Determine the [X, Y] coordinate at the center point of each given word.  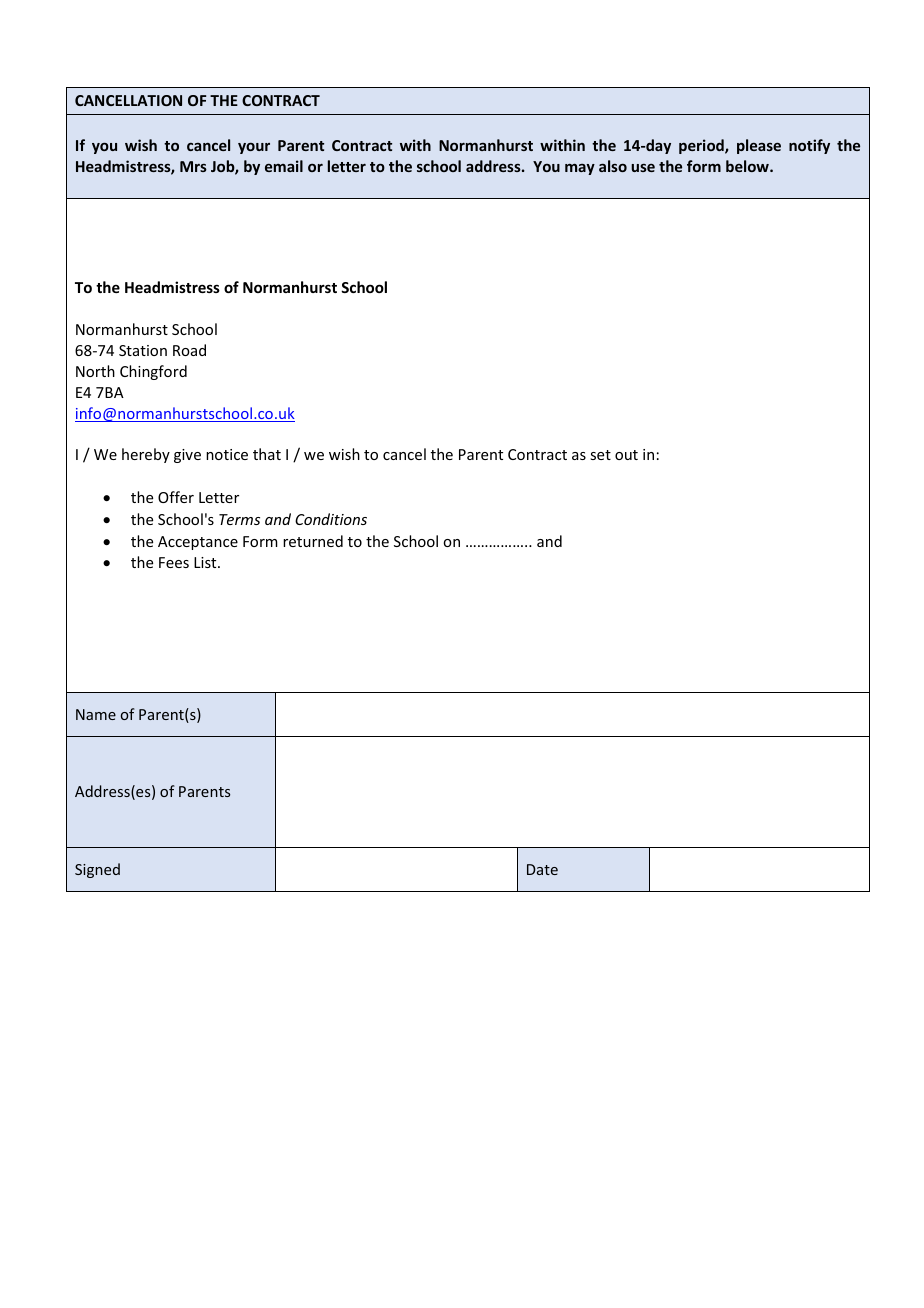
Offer [176, 497]
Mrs [193, 166]
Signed [97, 870]
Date [542, 869]
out [626, 455]
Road [189, 350]
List [206, 562]
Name [96, 714]
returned [313, 541]
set [600, 455]
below [748, 166]
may [580, 169]
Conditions [331, 519]
